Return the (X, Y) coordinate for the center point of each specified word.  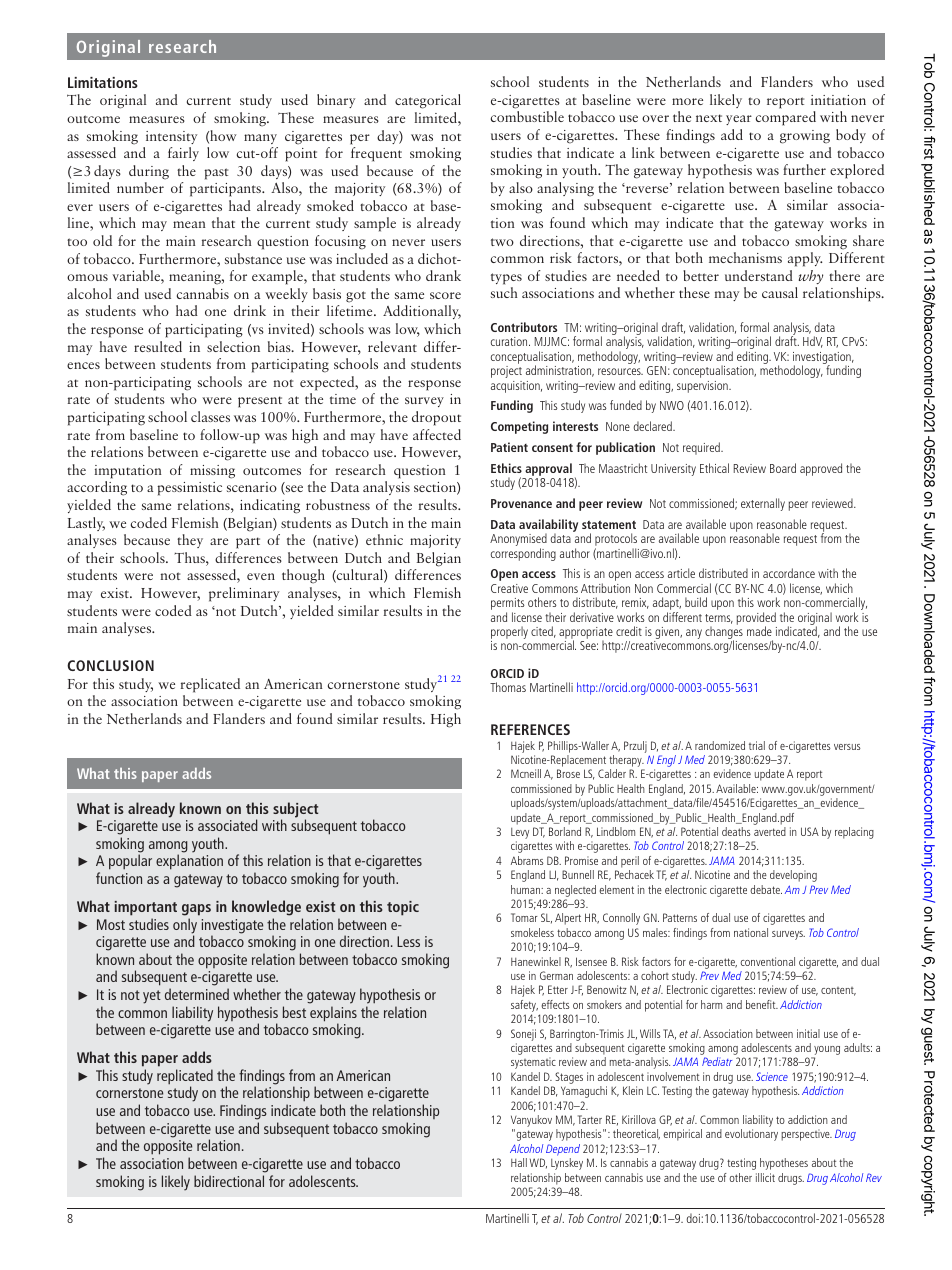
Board (783, 468)
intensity (171, 137)
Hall (519, 1162)
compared (786, 118)
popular (130, 862)
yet (152, 997)
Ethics (506, 468)
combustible (527, 116)
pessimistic (189, 489)
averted (770, 831)
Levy (520, 835)
